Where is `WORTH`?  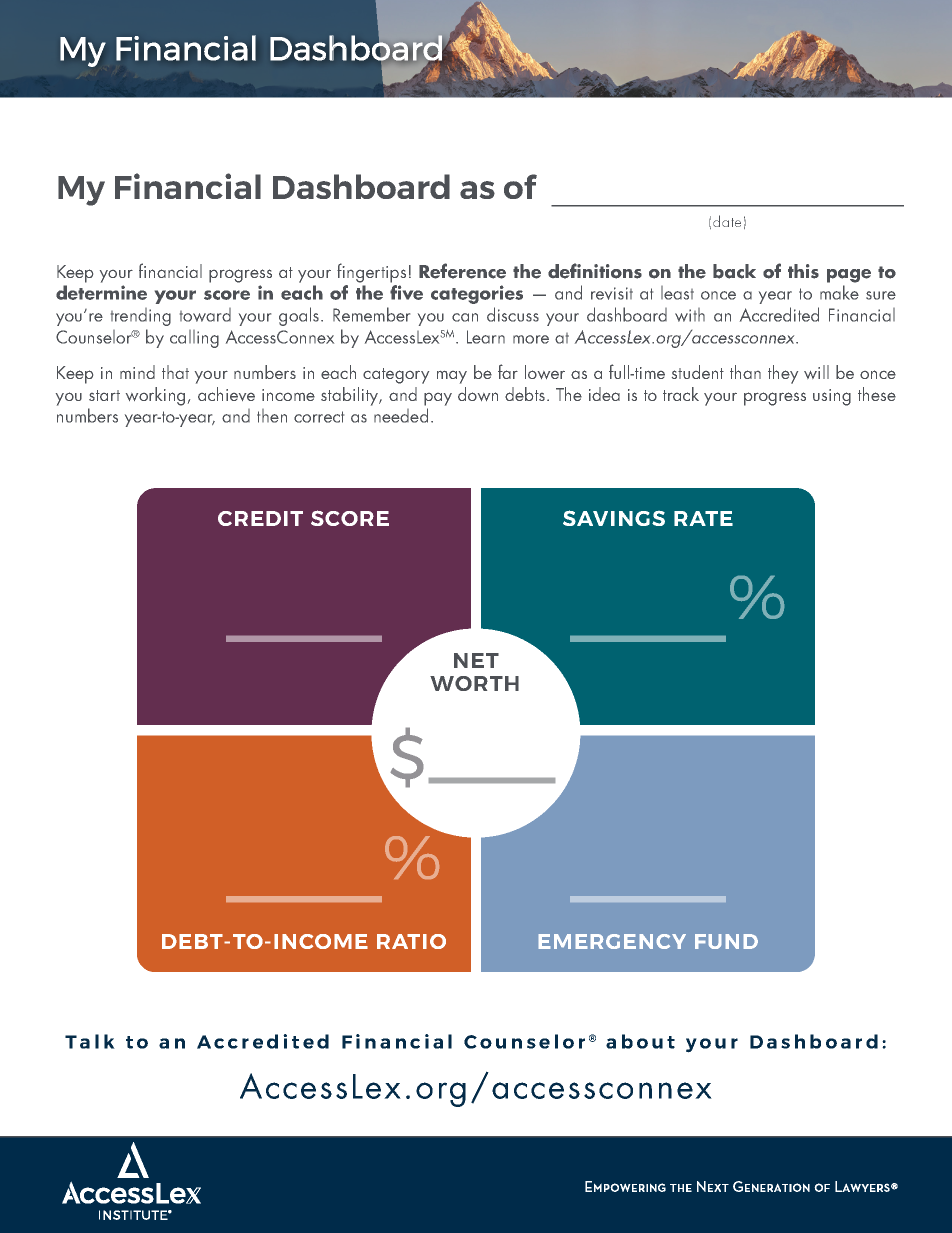
WORTH is located at coordinates (474, 683).
